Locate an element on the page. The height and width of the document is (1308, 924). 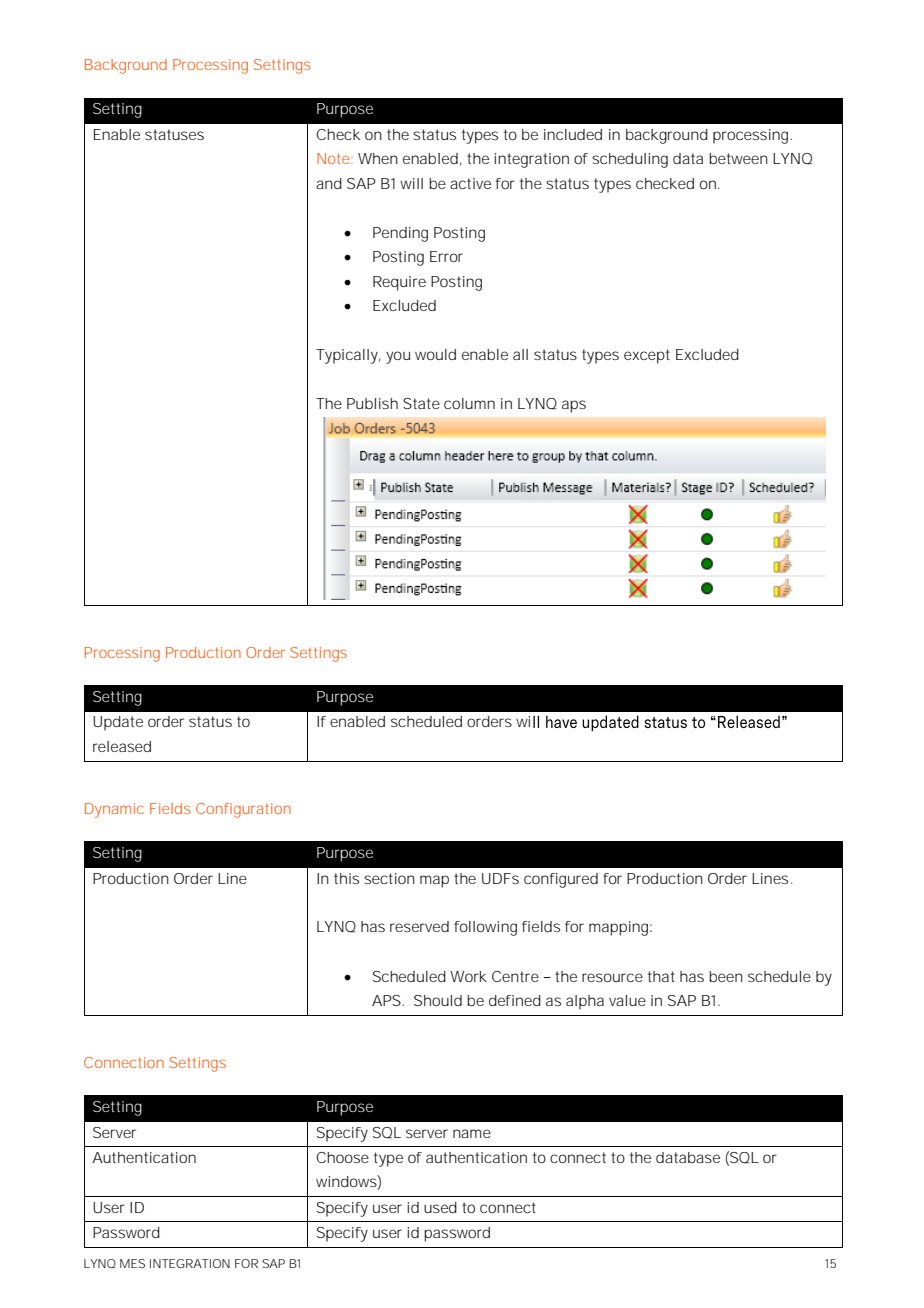
scheduling is located at coordinates (630, 160).
